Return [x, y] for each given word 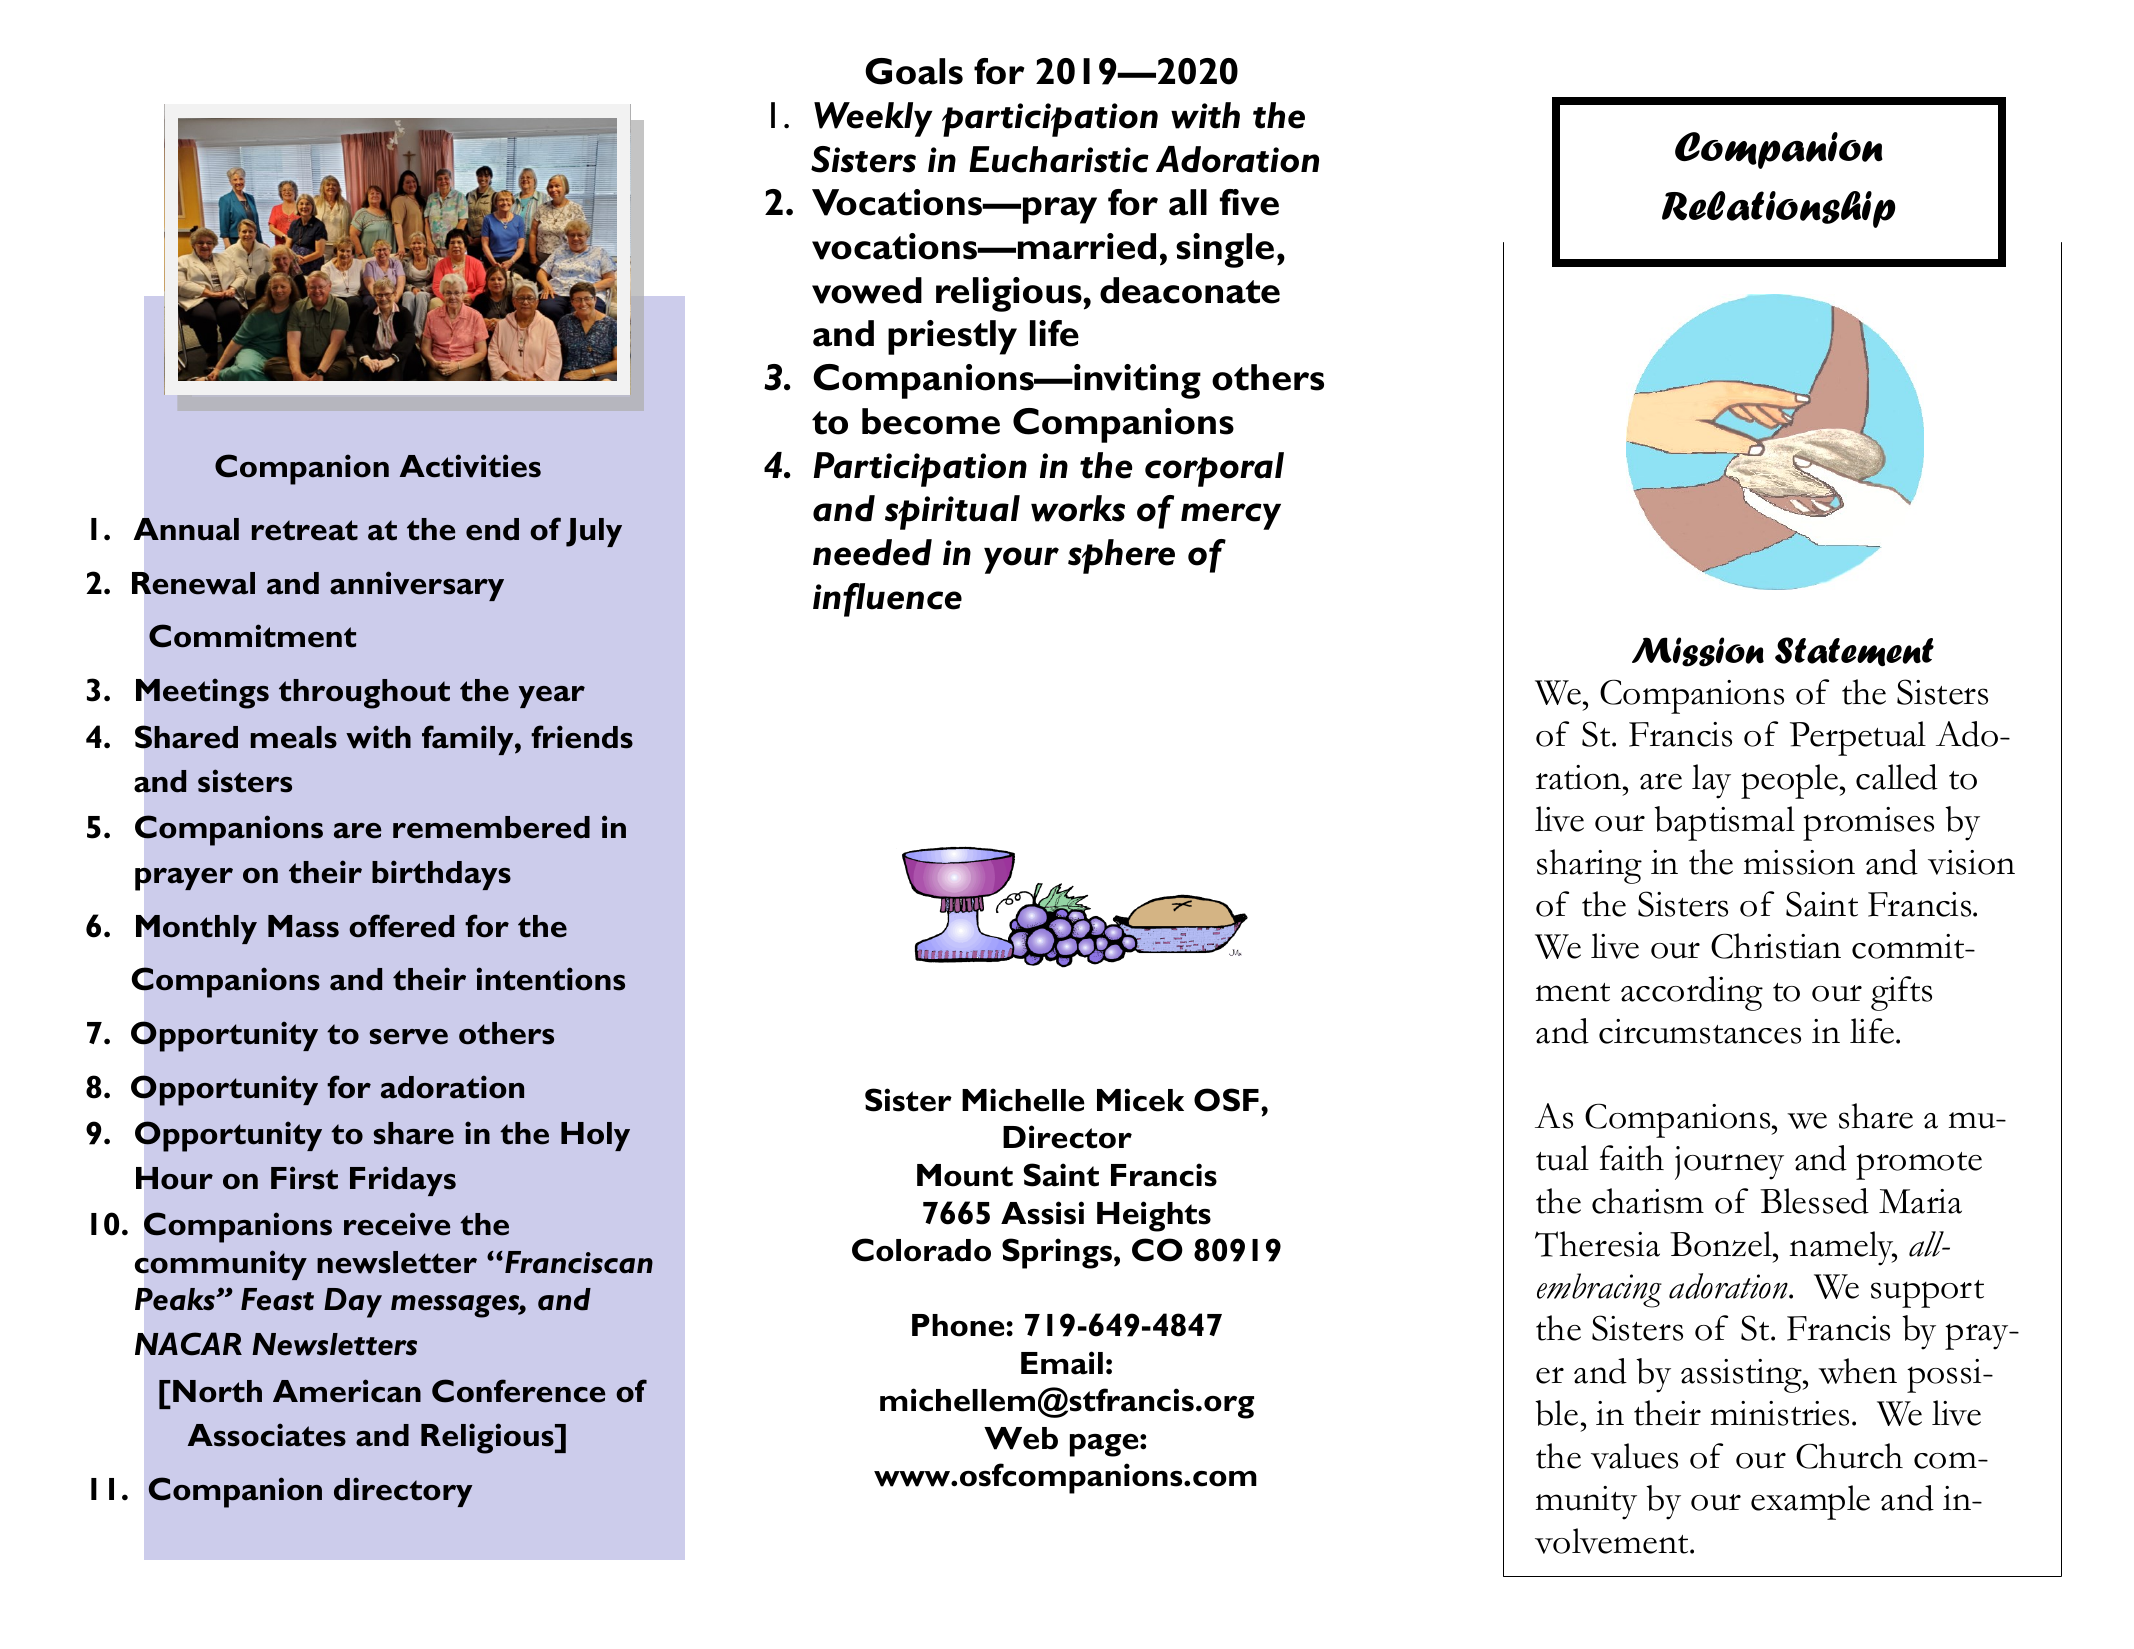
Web [1021, 1438]
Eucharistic [1059, 159]
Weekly [873, 119]
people [1791, 781]
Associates [267, 1435]
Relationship [1779, 209]
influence [887, 600]
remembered [491, 827]
